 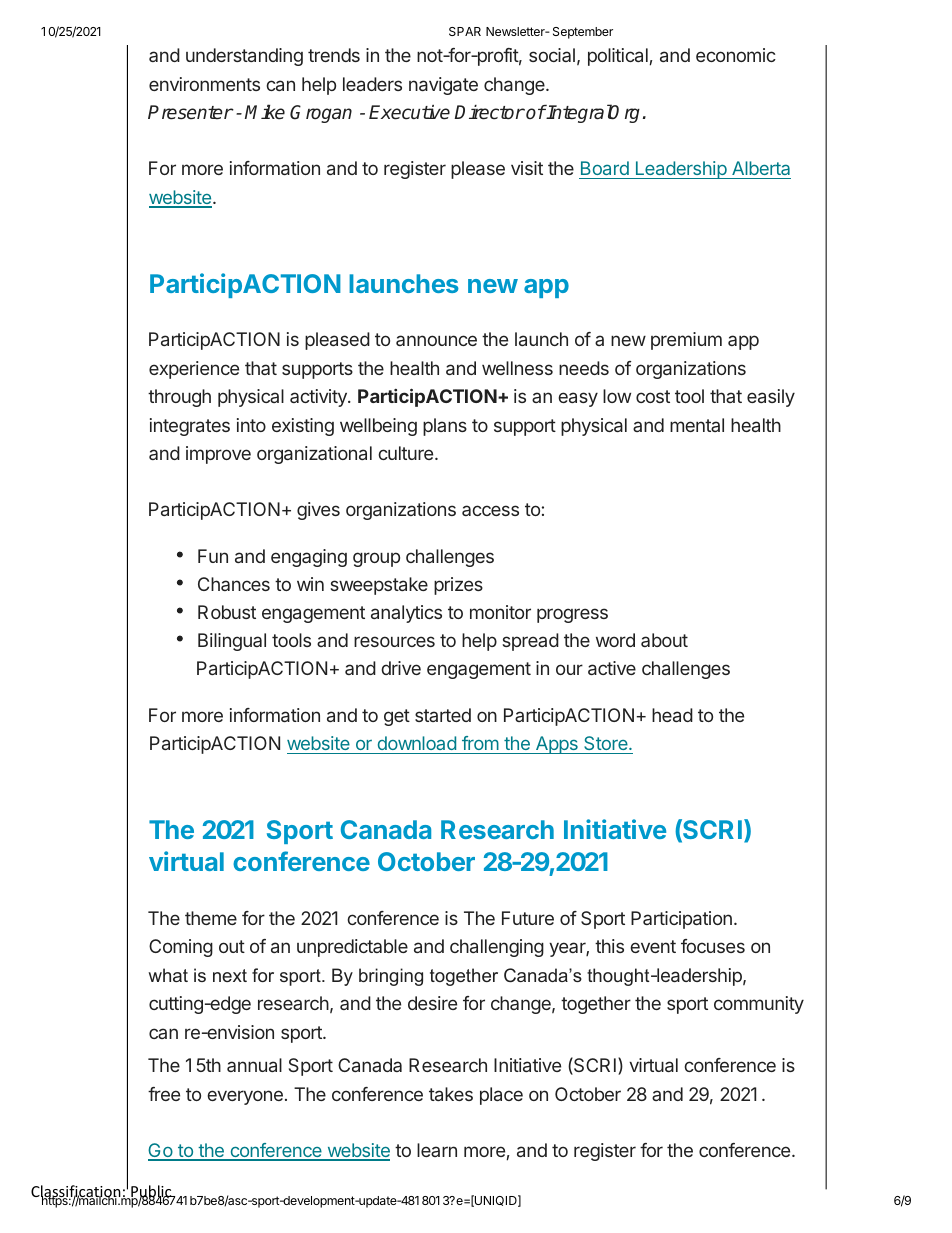 I want to click on navigate, so click(x=443, y=86).
